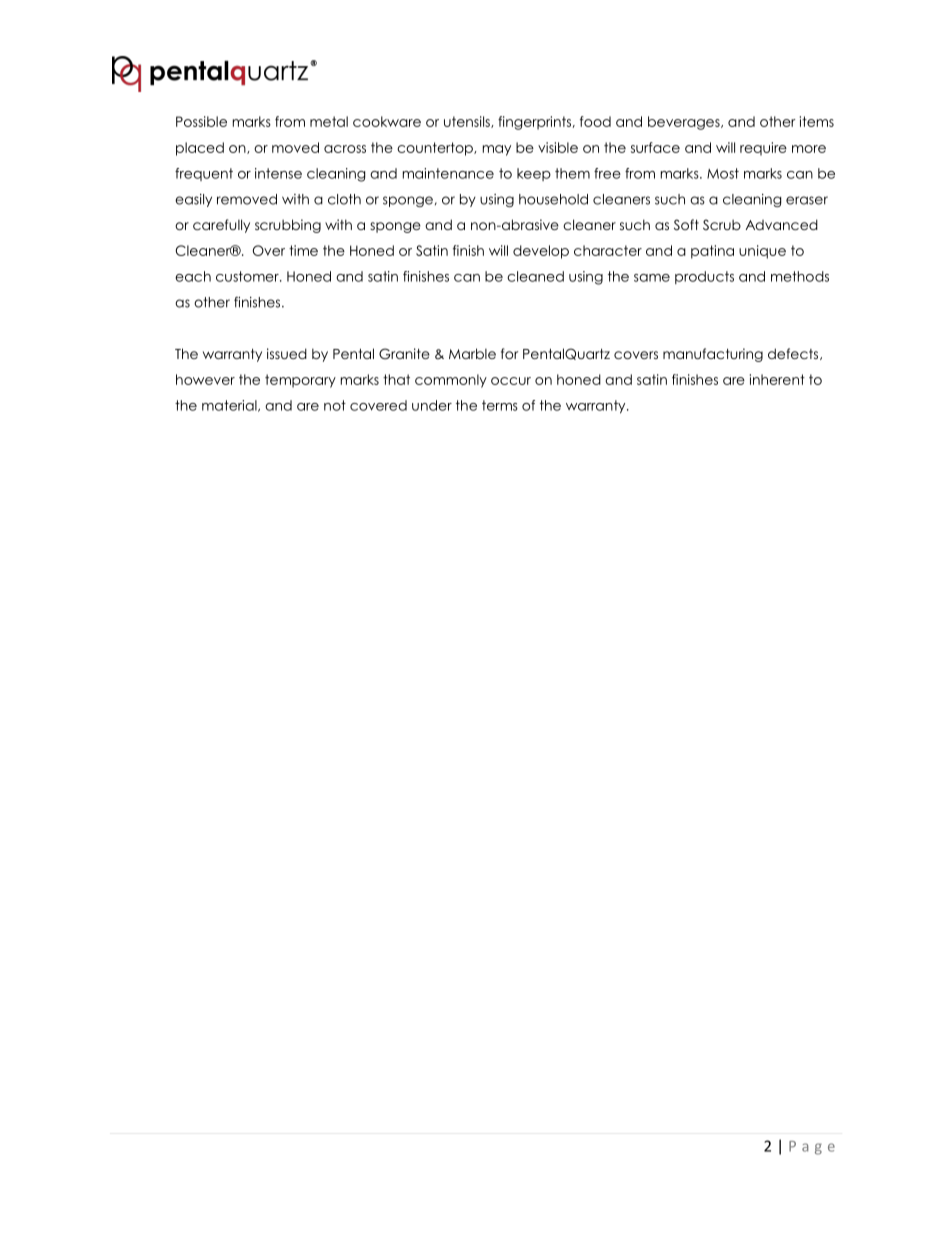 The height and width of the image is (1233, 952). Describe the element at coordinates (287, 353) in the image. I see `issued` at that location.
